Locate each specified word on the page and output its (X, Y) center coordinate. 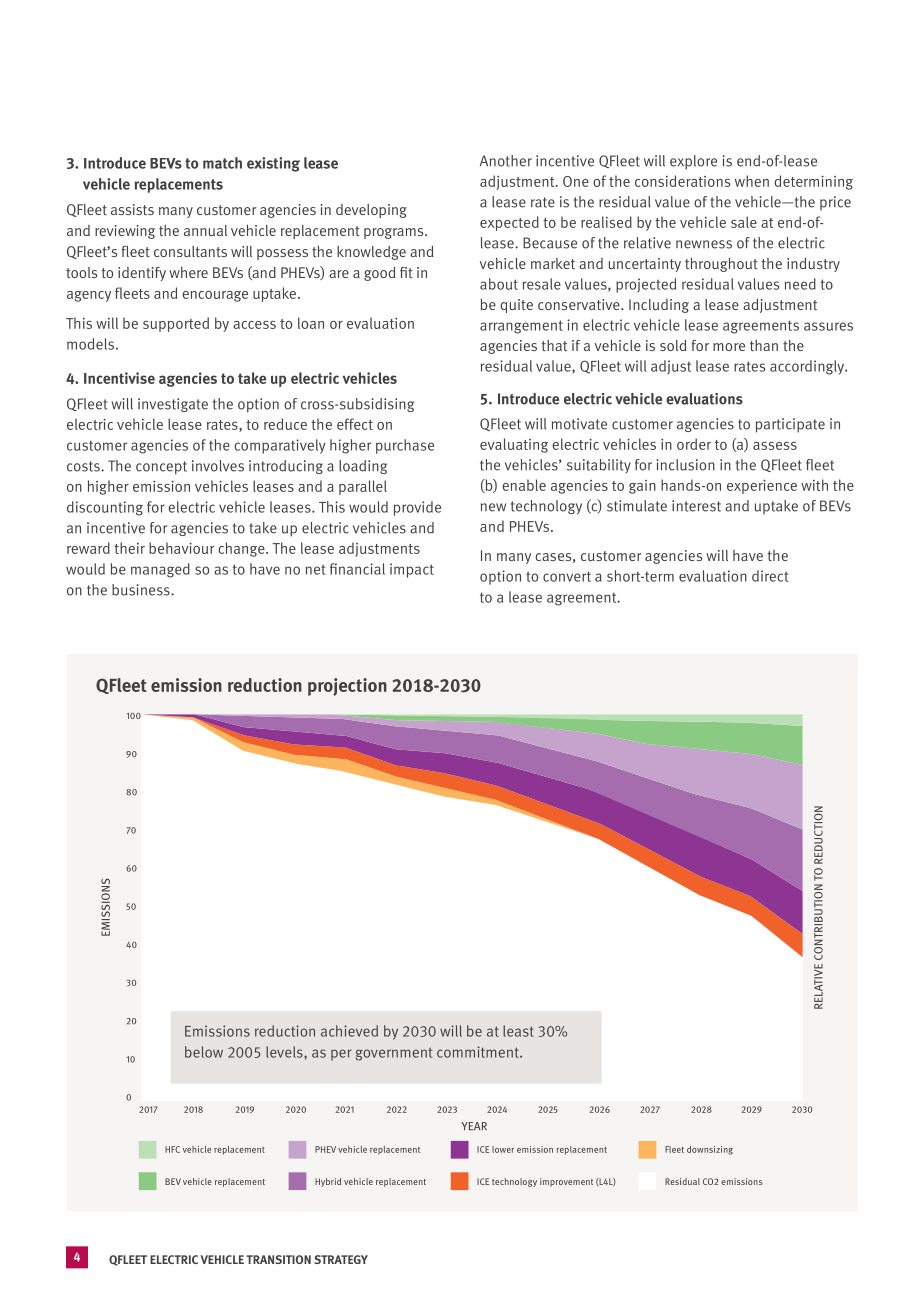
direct (770, 576)
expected (509, 223)
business (142, 590)
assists (132, 209)
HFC (172, 1149)
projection (347, 687)
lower (503, 1149)
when (752, 181)
